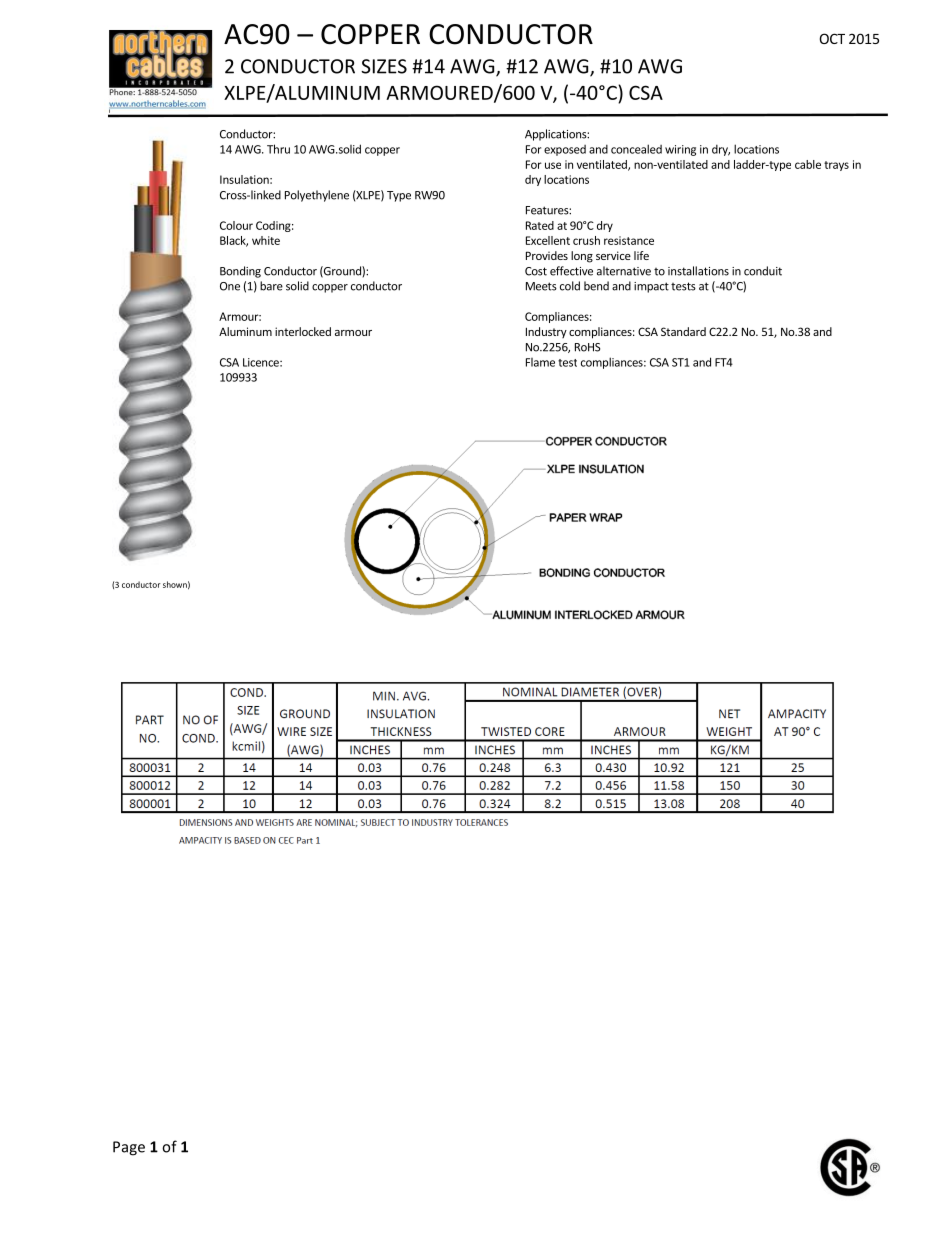 This screenshot has width=952, height=1233. I want to click on Flame, so click(540, 362).
